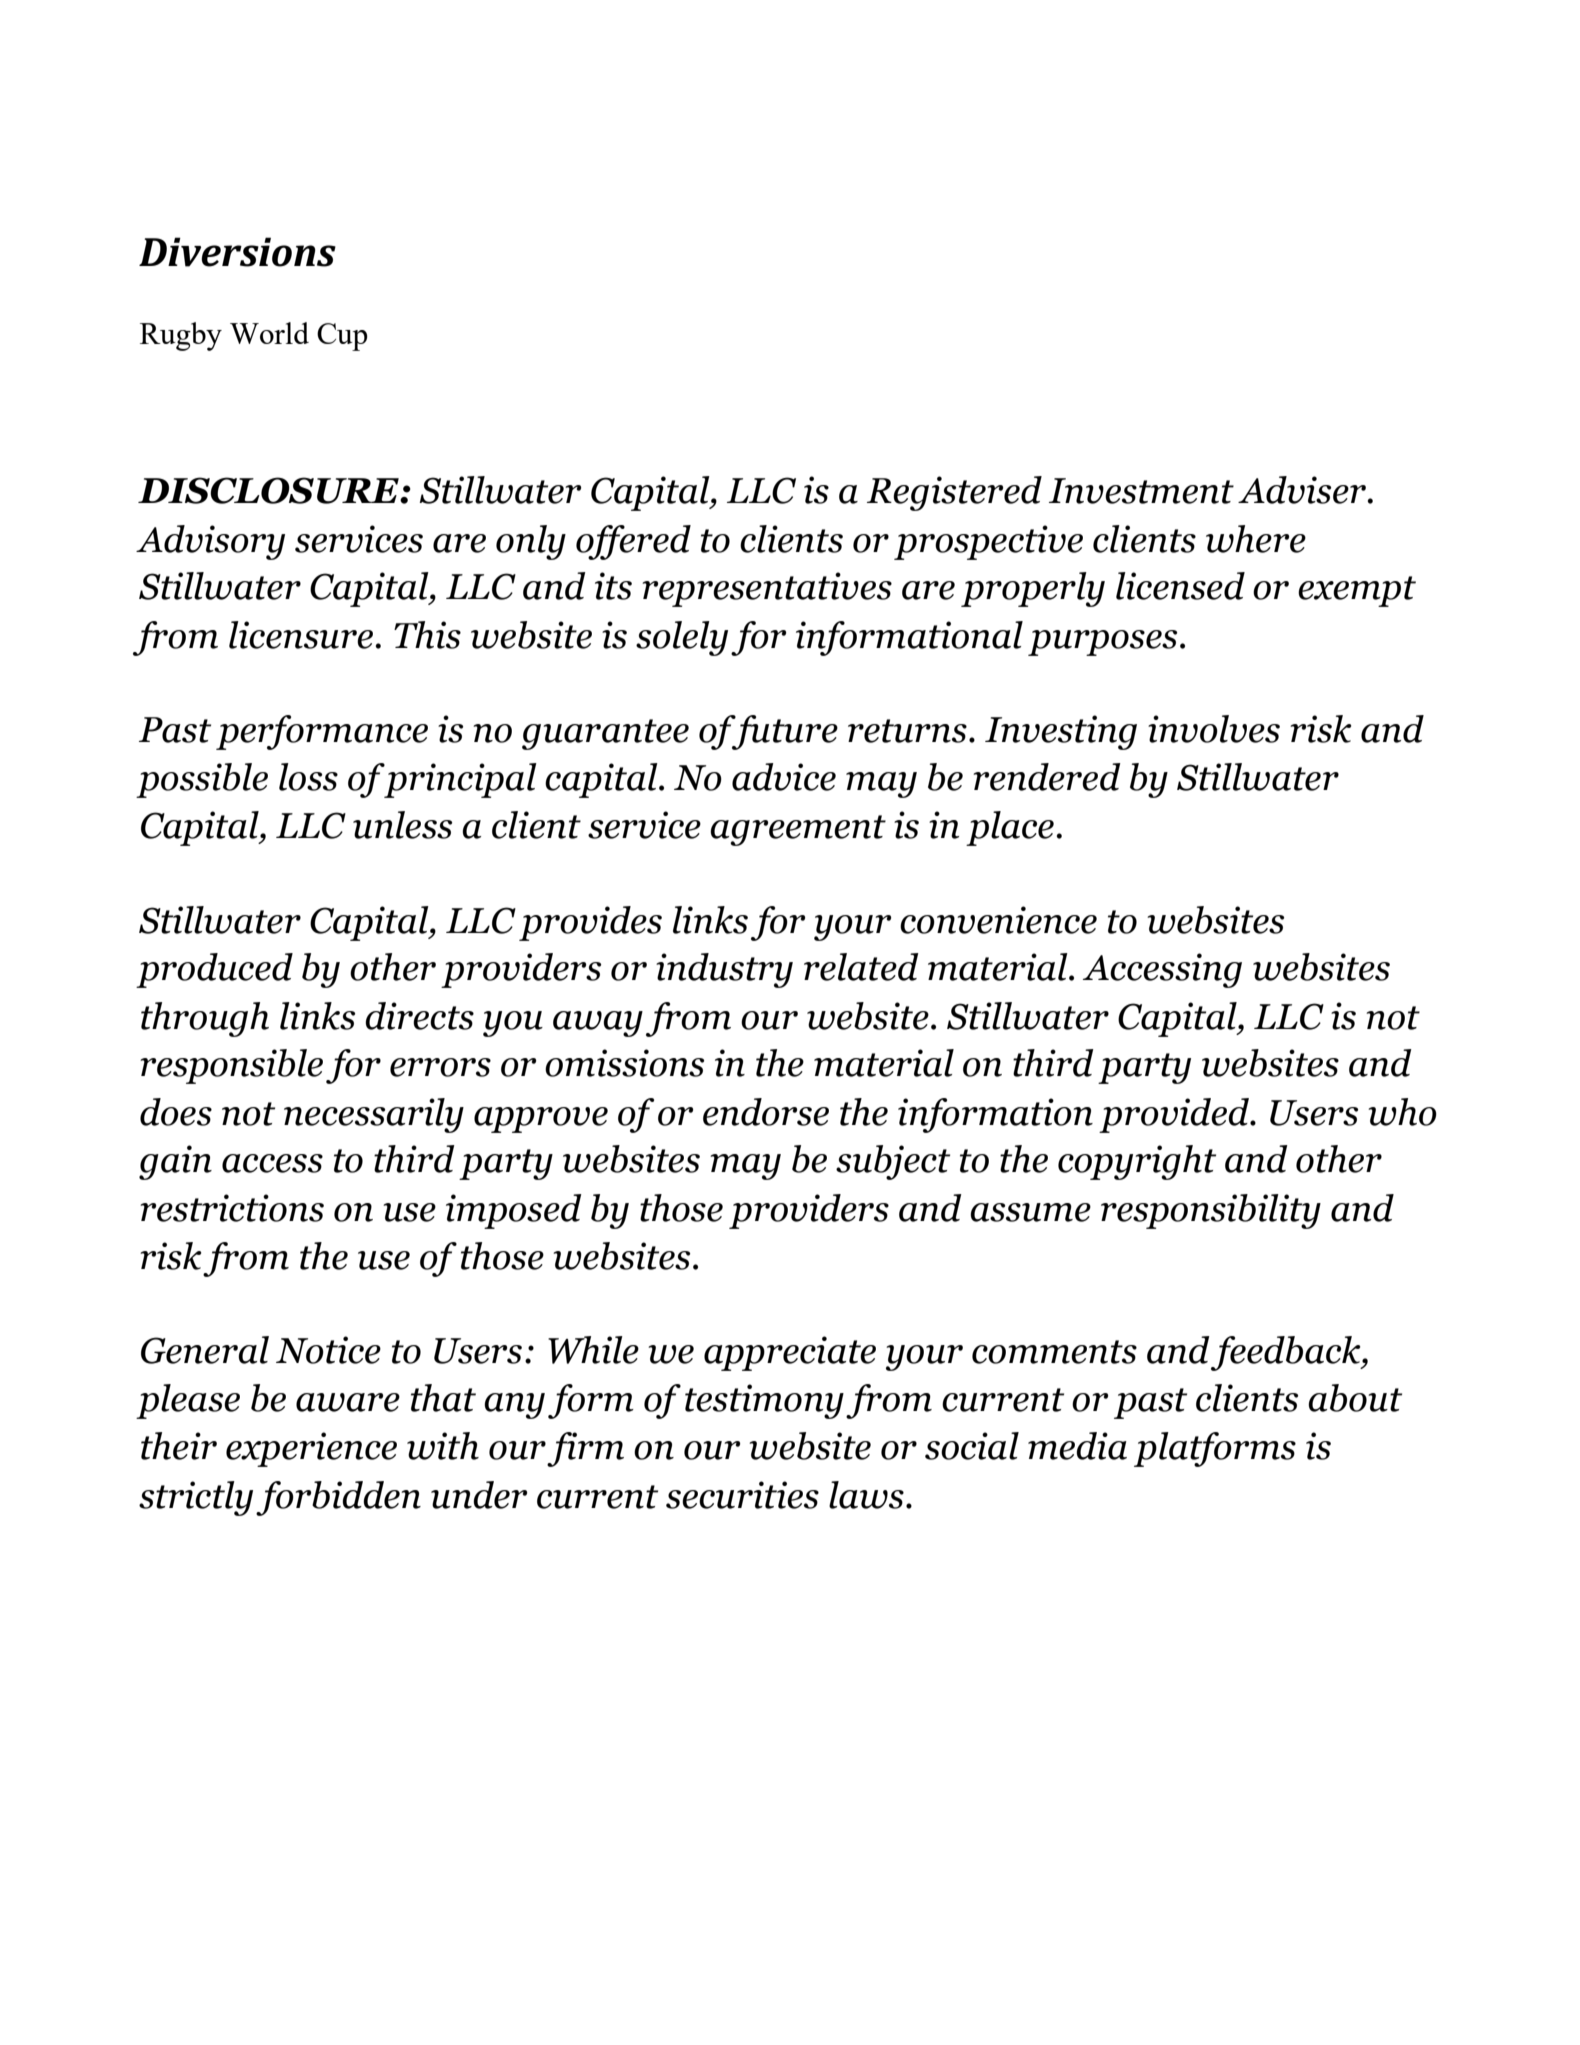  Describe the element at coordinates (742, 1495) in the screenshot. I see `securities` at that location.
